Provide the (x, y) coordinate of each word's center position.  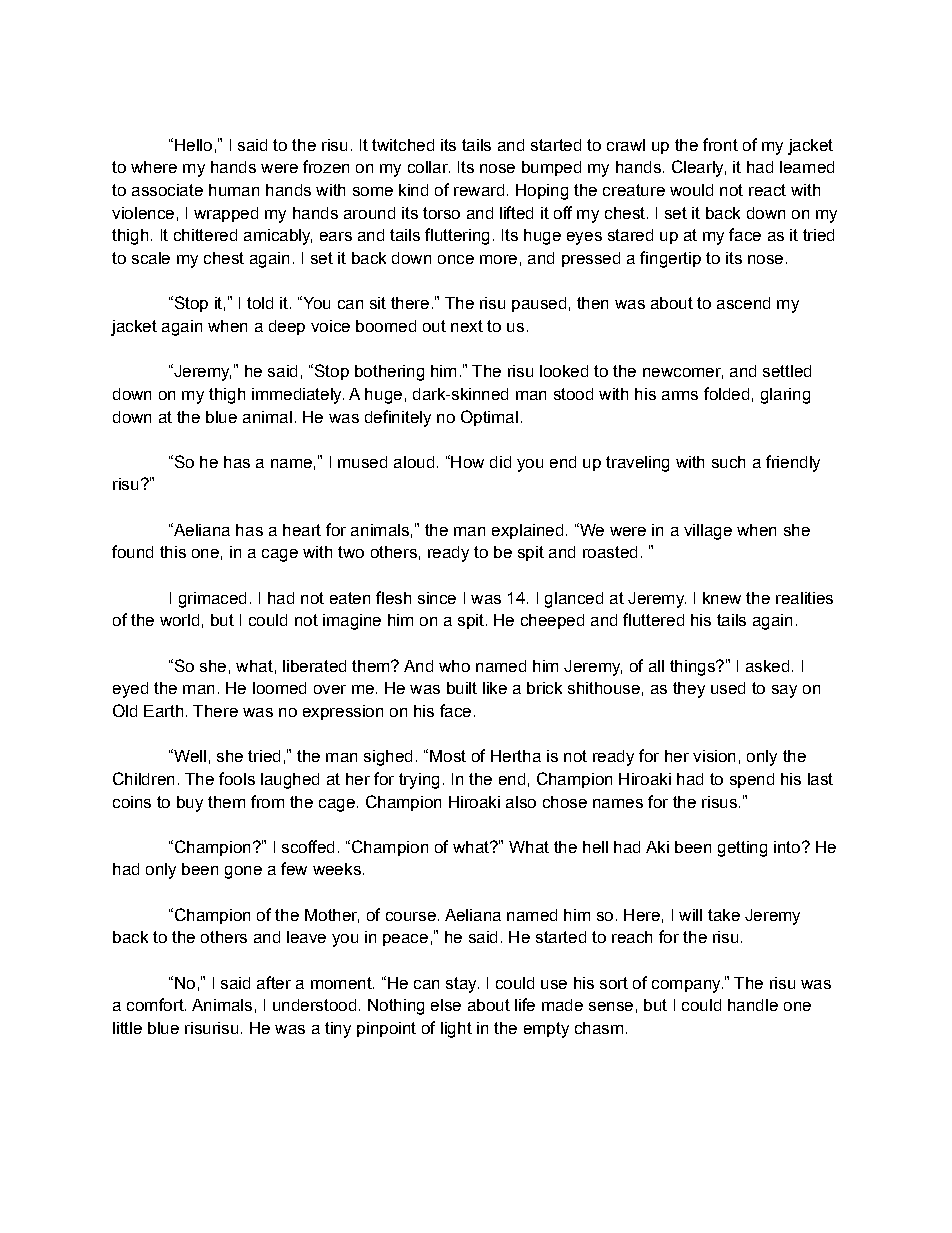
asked (767, 666)
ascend (743, 303)
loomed (279, 688)
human (234, 190)
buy (190, 804)
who (454, 666)
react (767, 190)
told (260, 303)
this (173, 552)
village (708, 532)
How (466, 461)
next (467, 326)
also (521, 802)
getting (742, 849)
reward (479, 190)
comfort (156, 1004)
